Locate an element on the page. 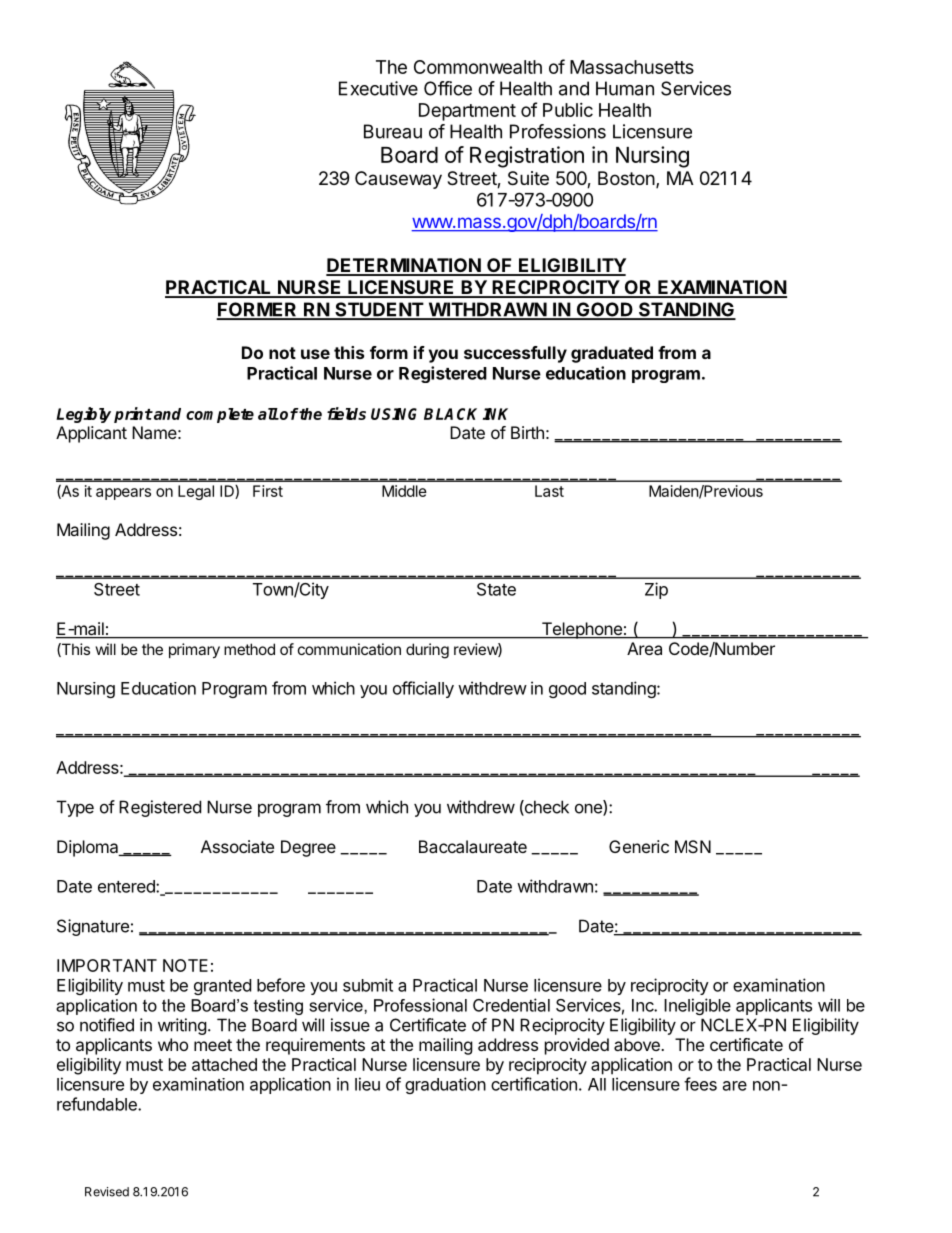 The height and width of the document is (1233, 952). primary is located at coordinates (194, 650).
